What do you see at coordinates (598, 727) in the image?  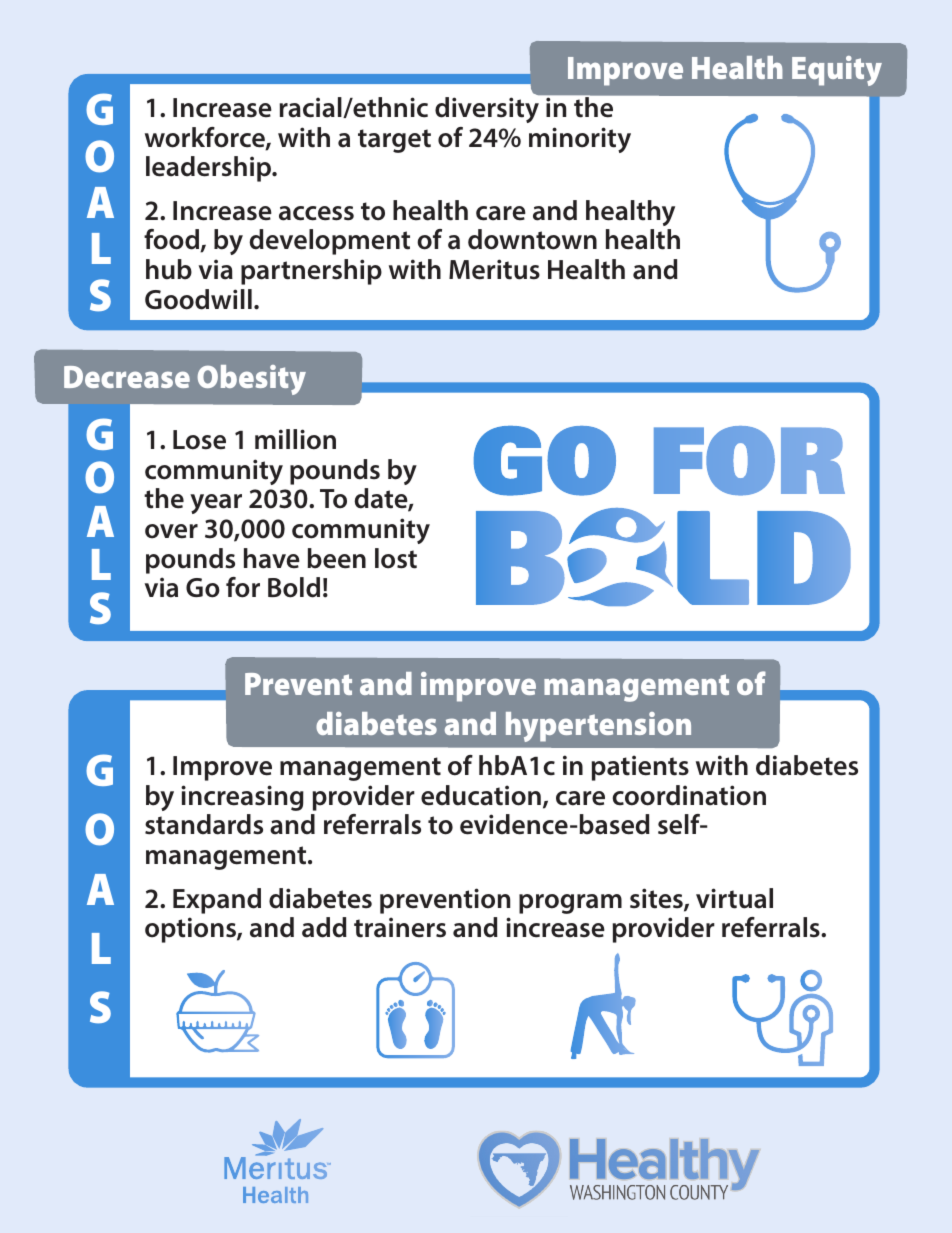 I see `hypertension` at bounding box center [598, 727].
